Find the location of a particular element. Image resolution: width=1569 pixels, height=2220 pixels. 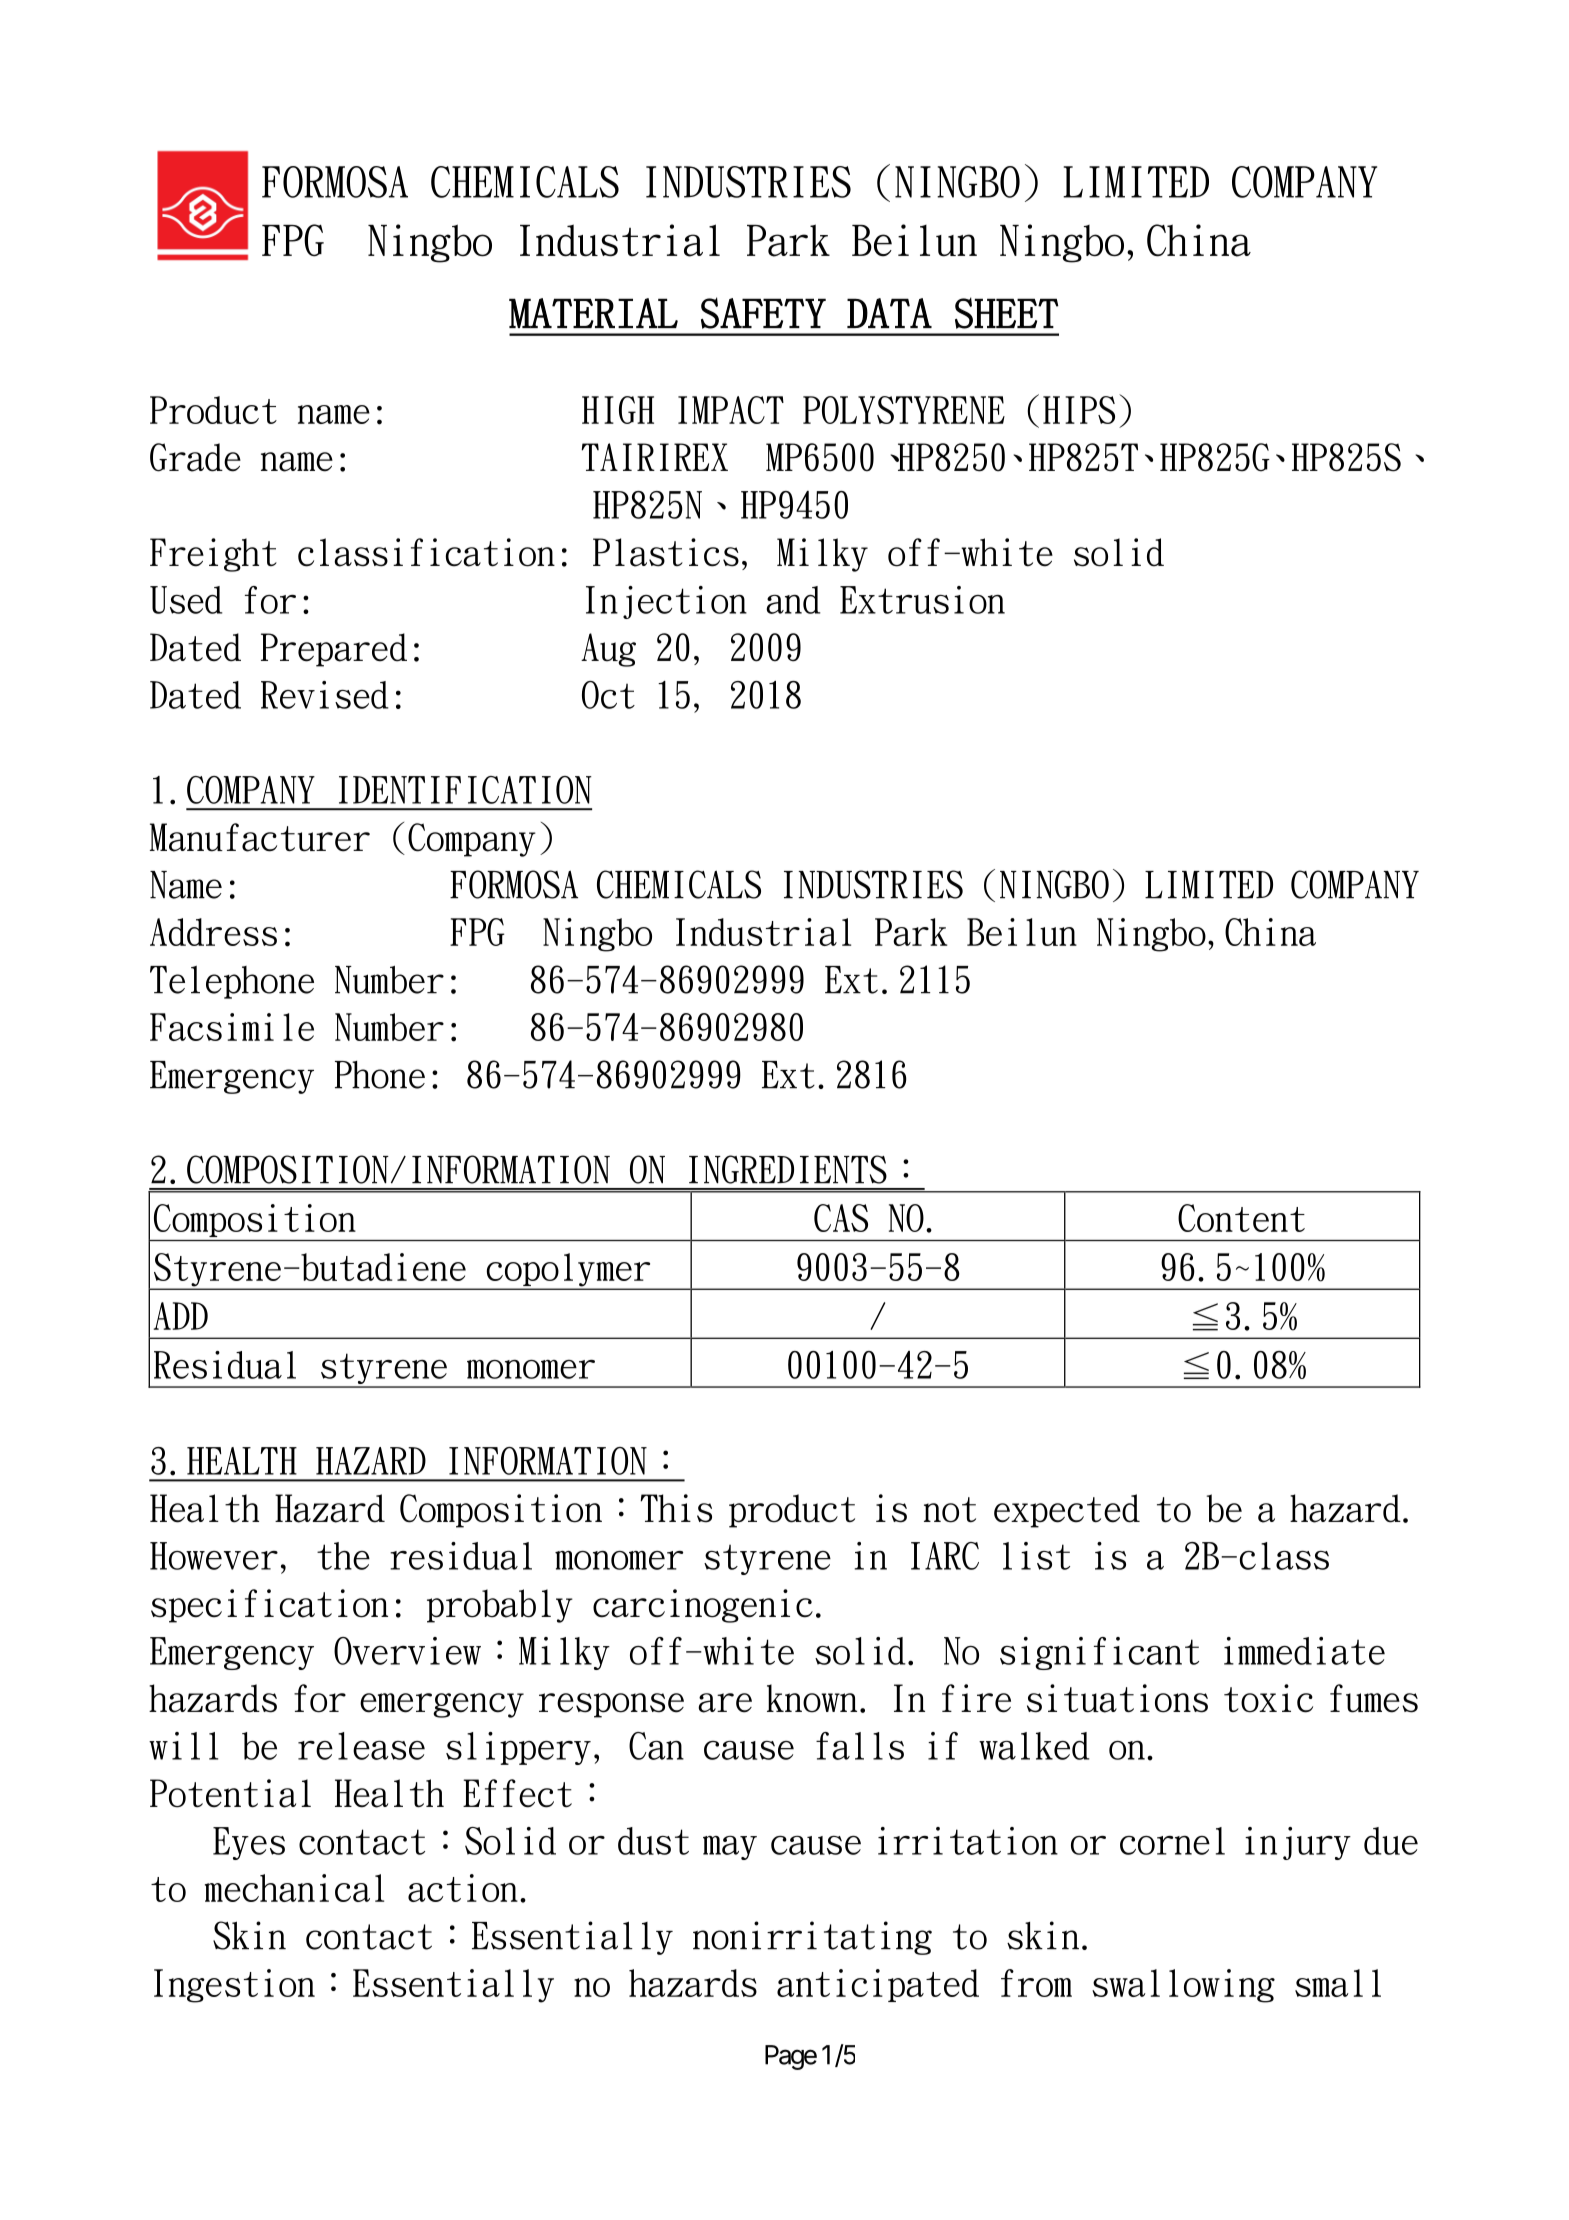

anticipated is located at coordinates (878, 1985).
